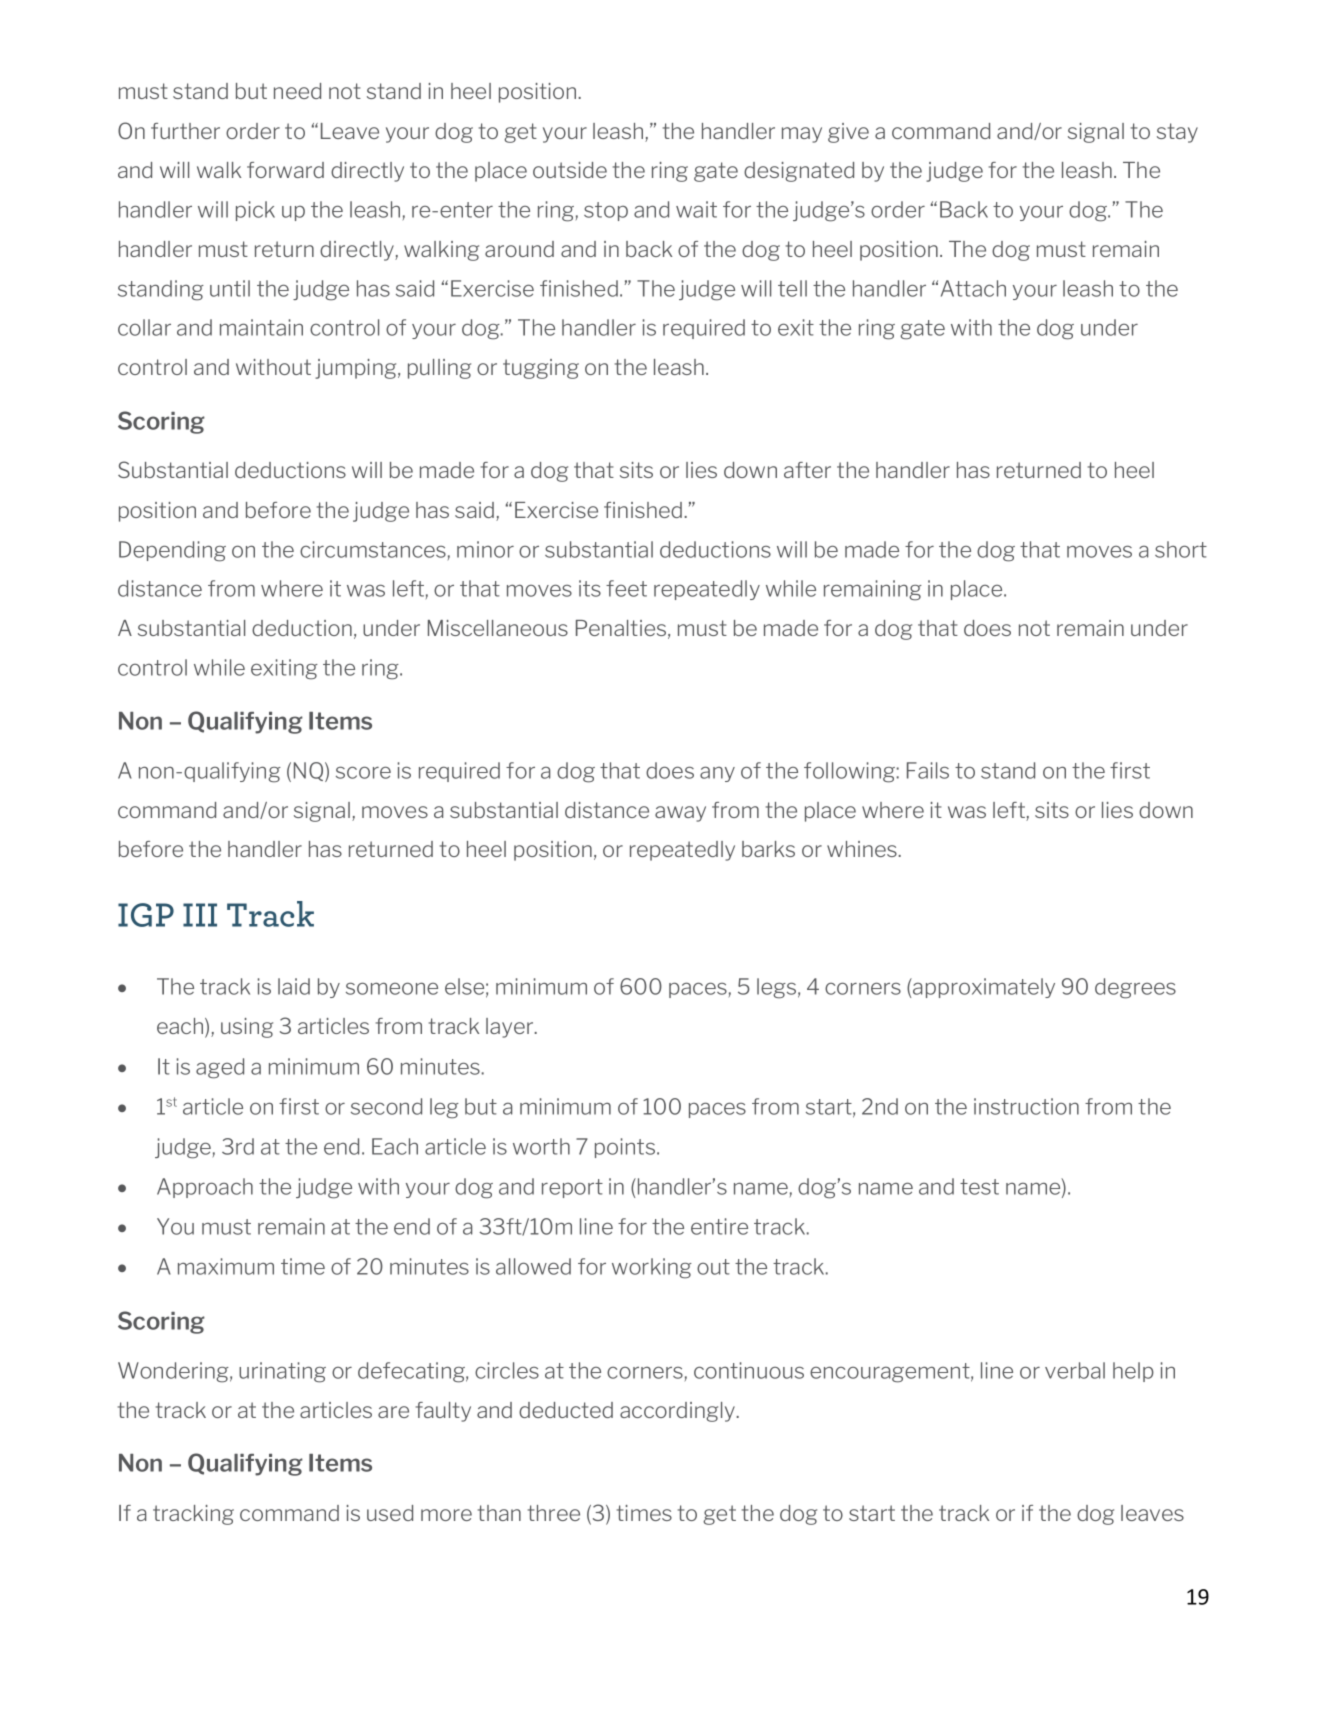 The image size is (1327, 1718). I want to click on Fails, so click(928, 770).
